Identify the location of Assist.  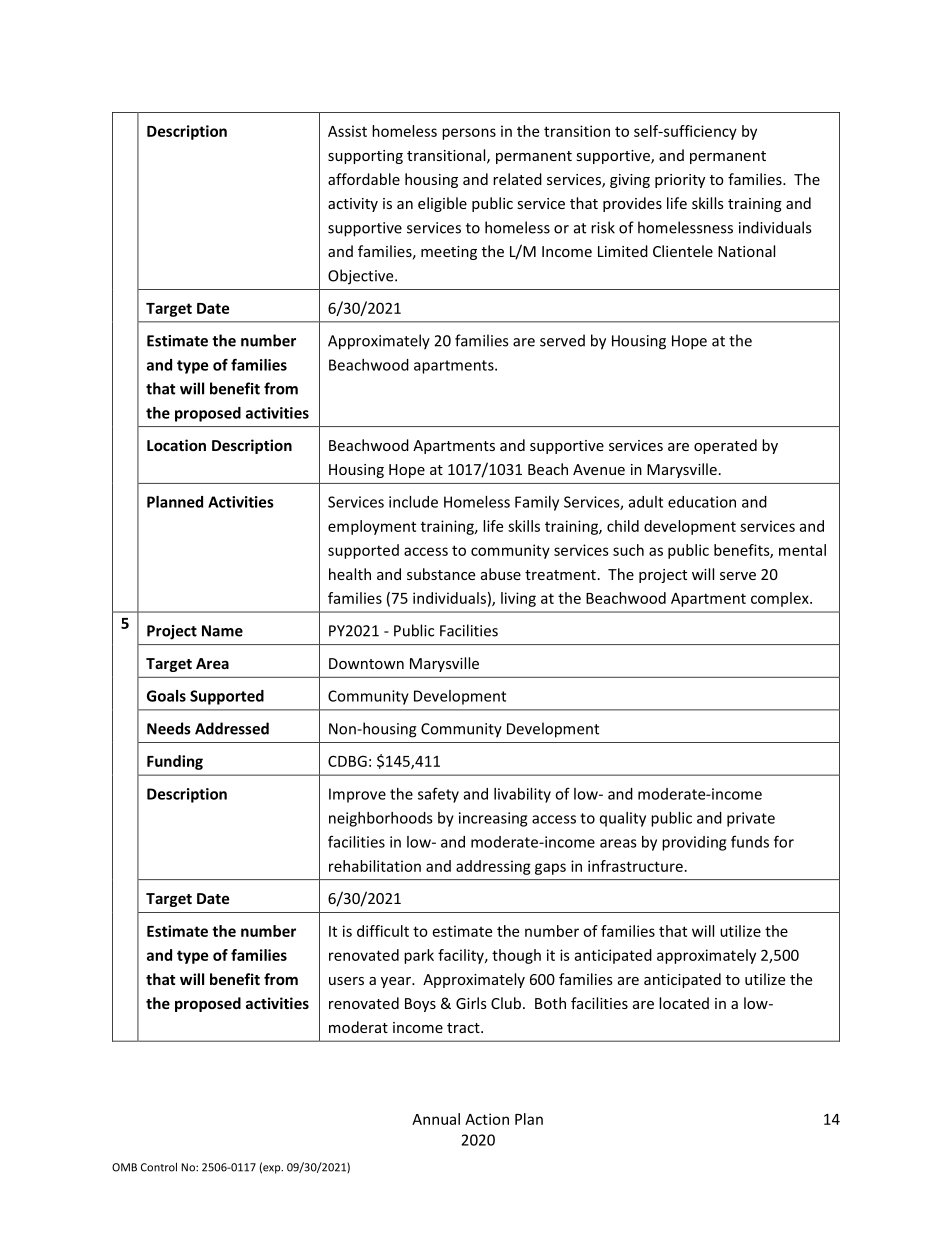
(347, 131).
